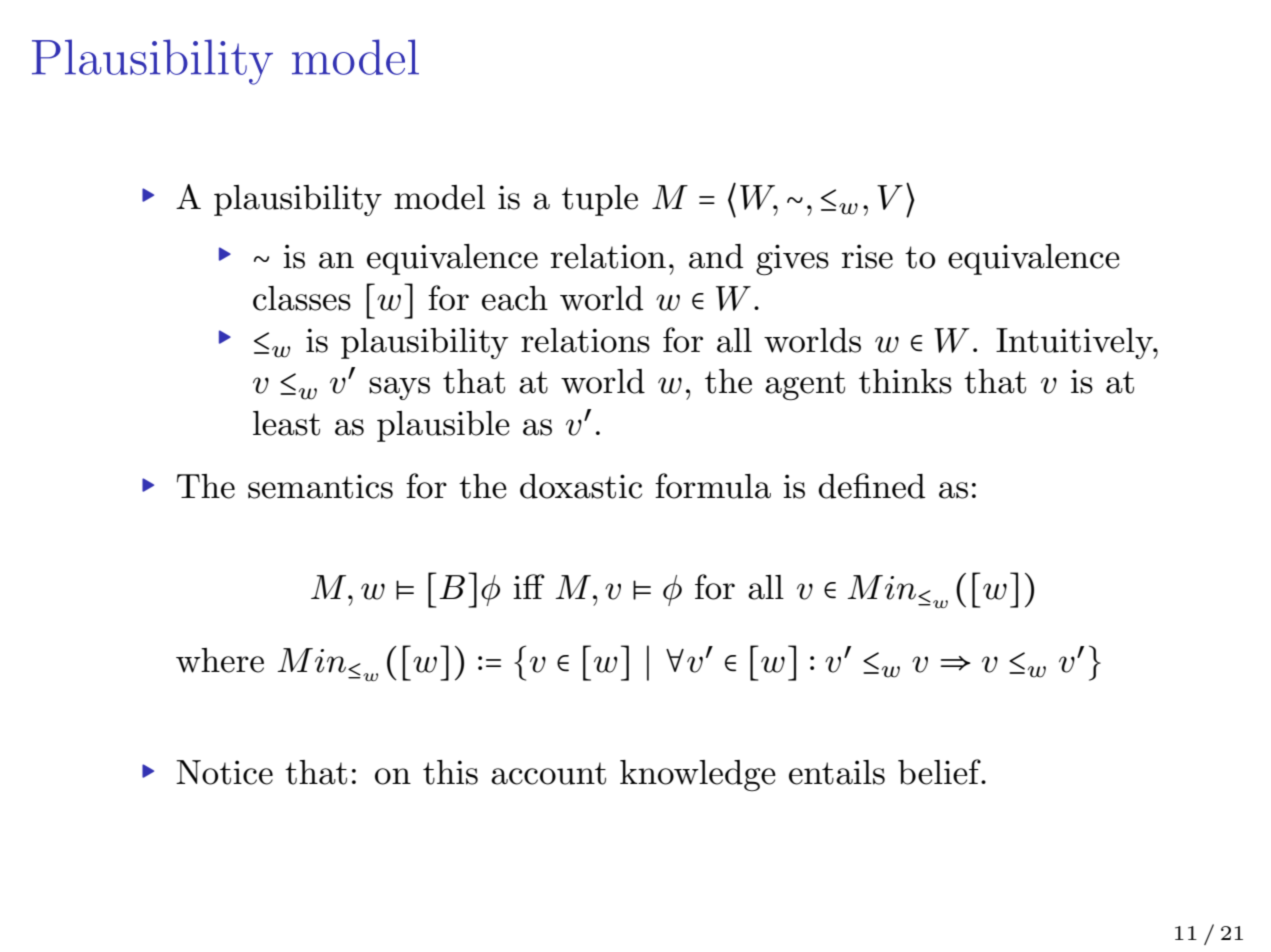 Image resolution: width=1271 pixels, height=952 pixels. Describe the element at coordinates (600, 200) in the image. I see `tuple` at that location.
